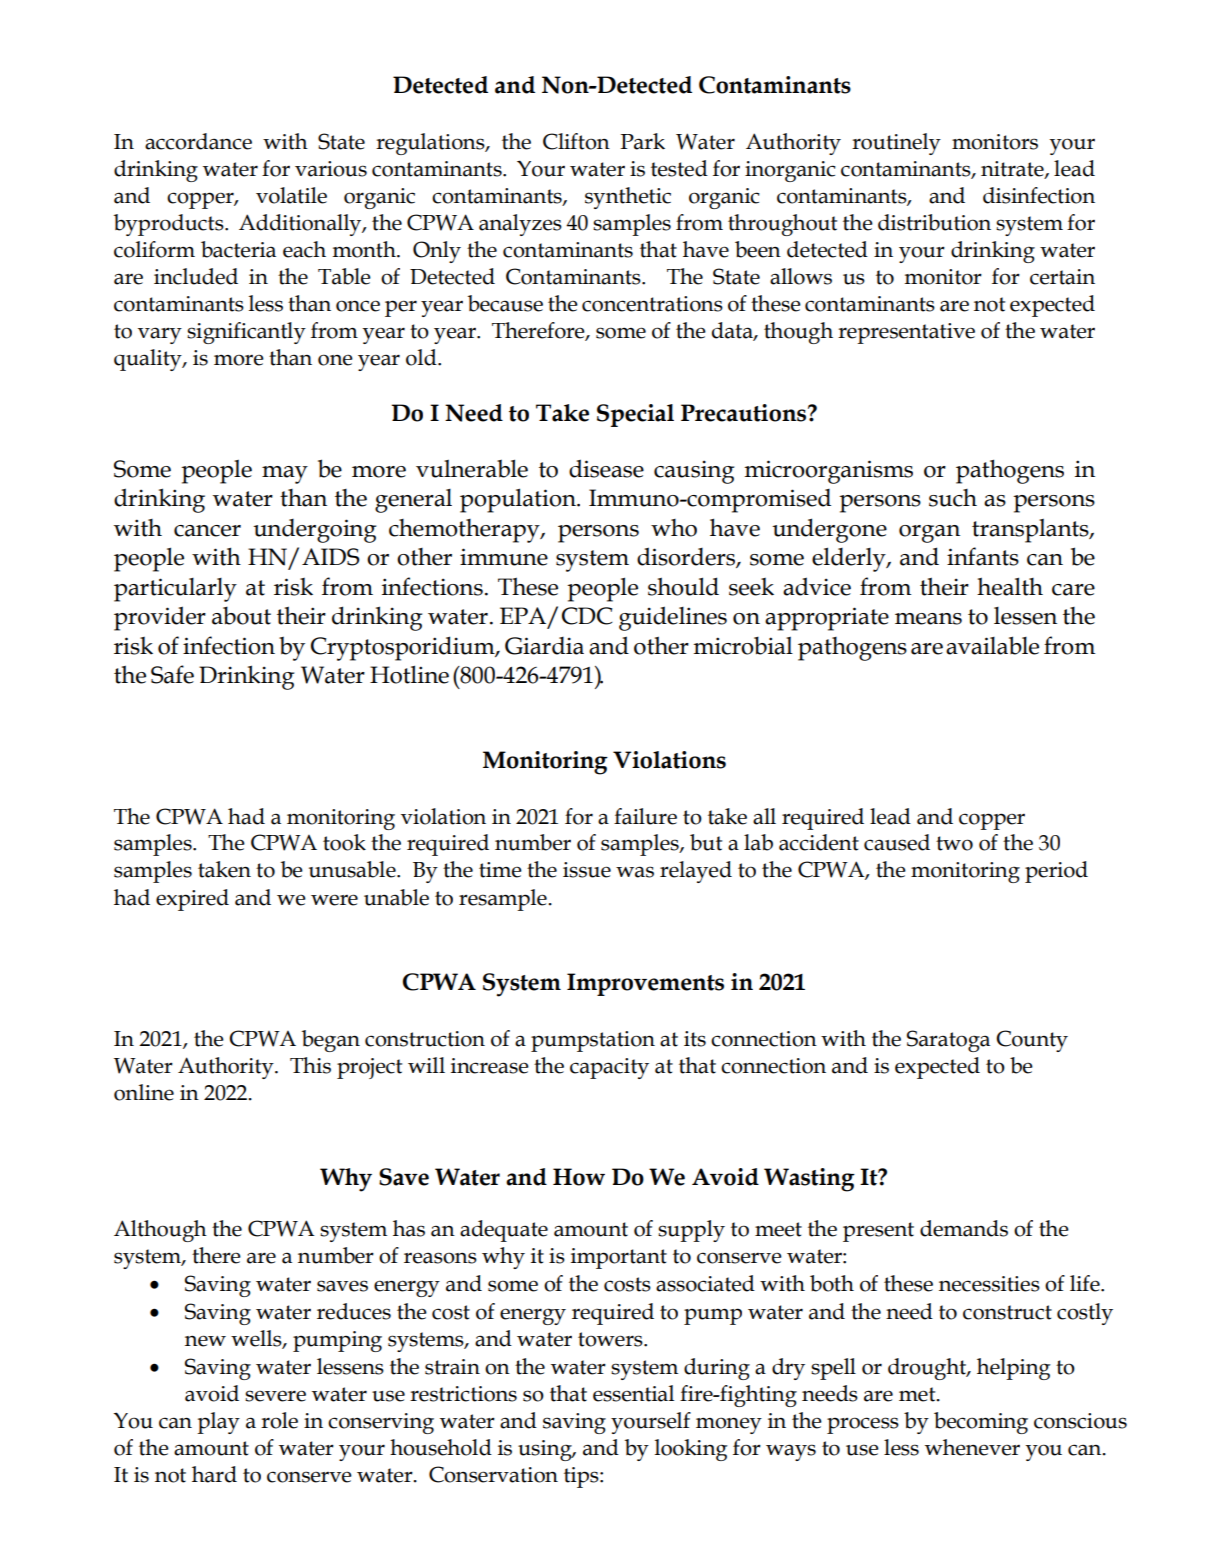 This screenshot has width=1209, height=1564. Describe the element at coordinates (645, 816) in the screenshot. I see `failure` at that location.
